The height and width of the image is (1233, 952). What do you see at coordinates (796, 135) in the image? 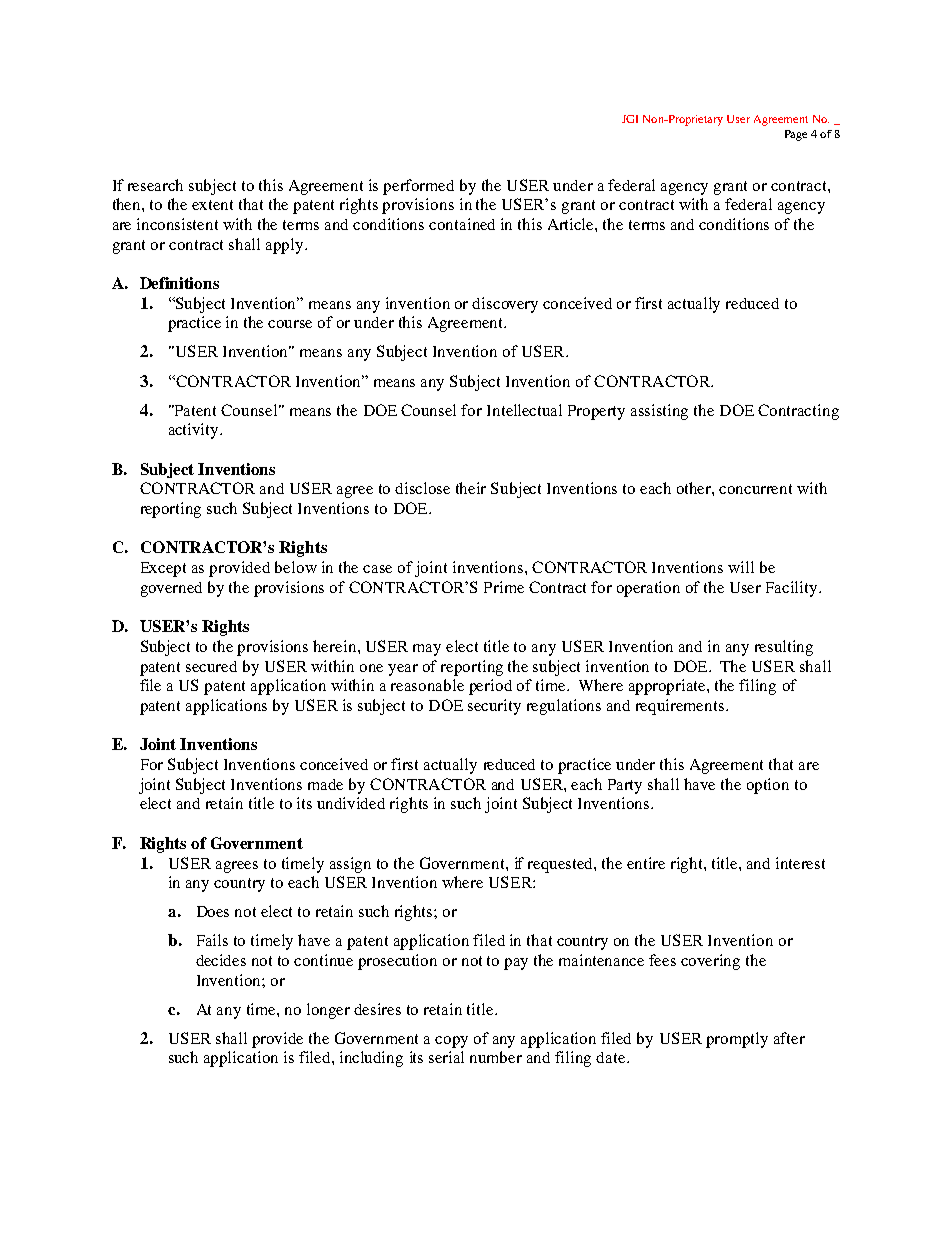
I see `Page` at bounding box center [796, 135].
